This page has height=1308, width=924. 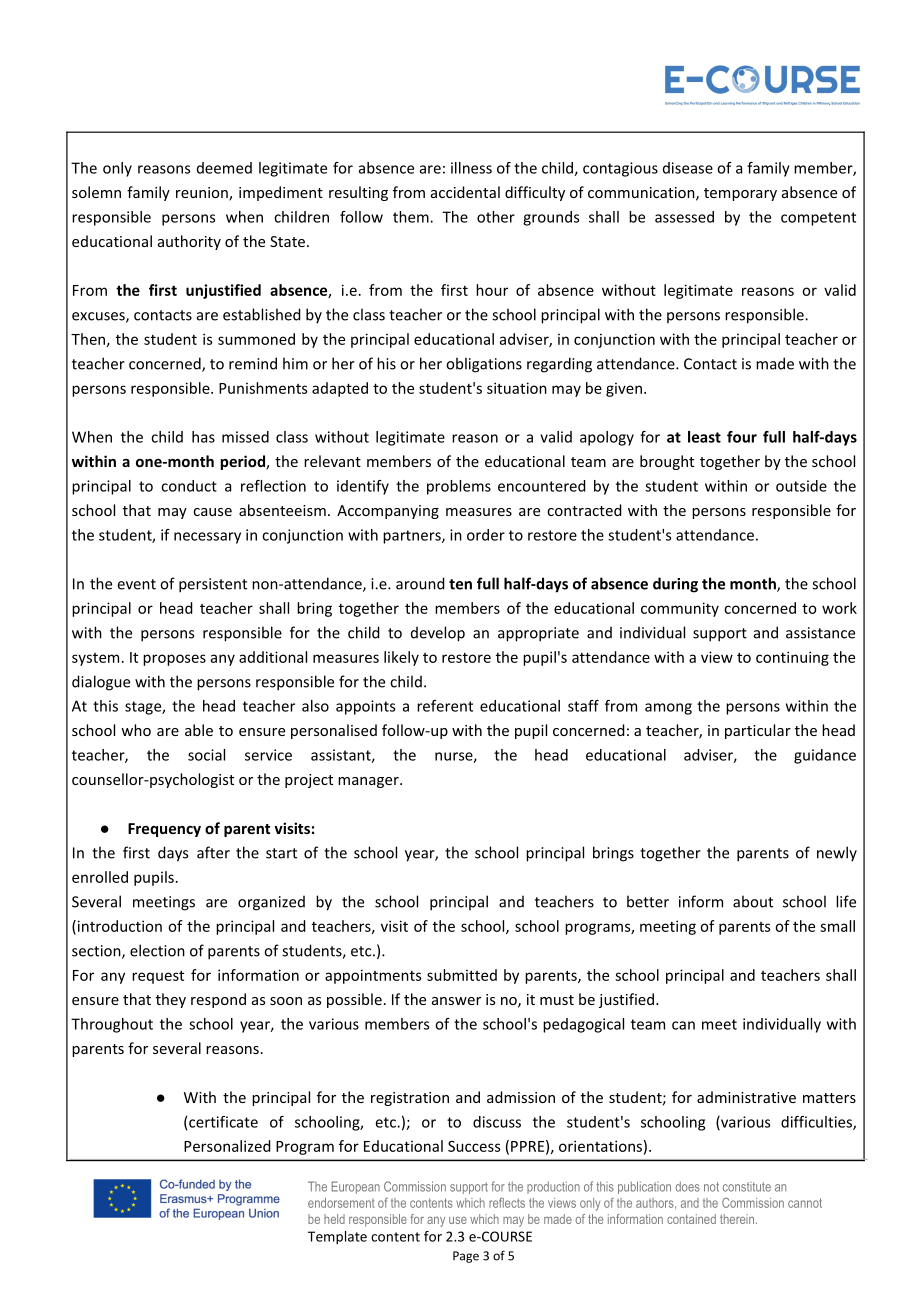 I want to click on accidental, so click(x=465, y=192).
